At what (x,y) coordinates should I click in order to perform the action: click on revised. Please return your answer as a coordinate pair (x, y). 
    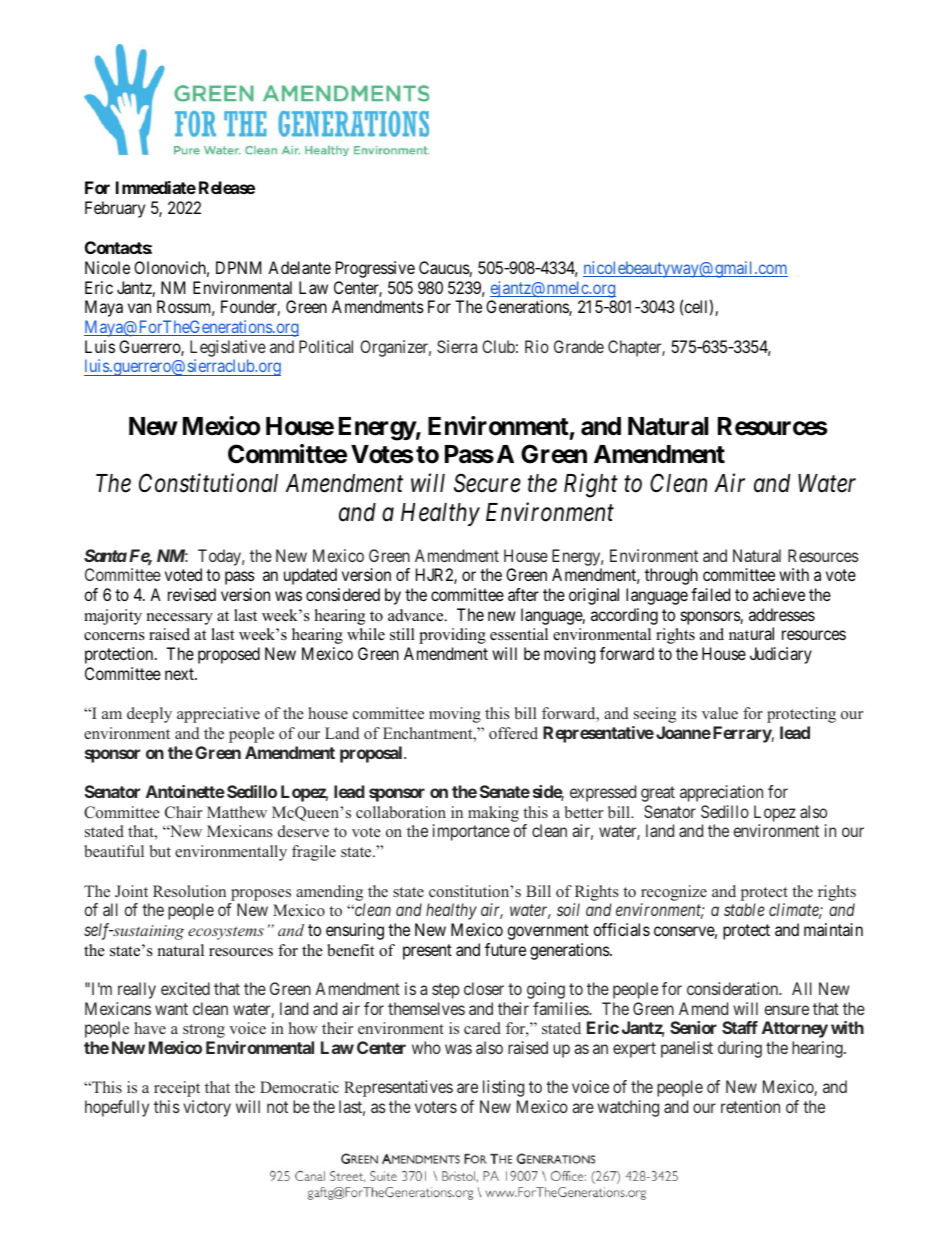
    Looking at the image, I should click on (192, 594).
